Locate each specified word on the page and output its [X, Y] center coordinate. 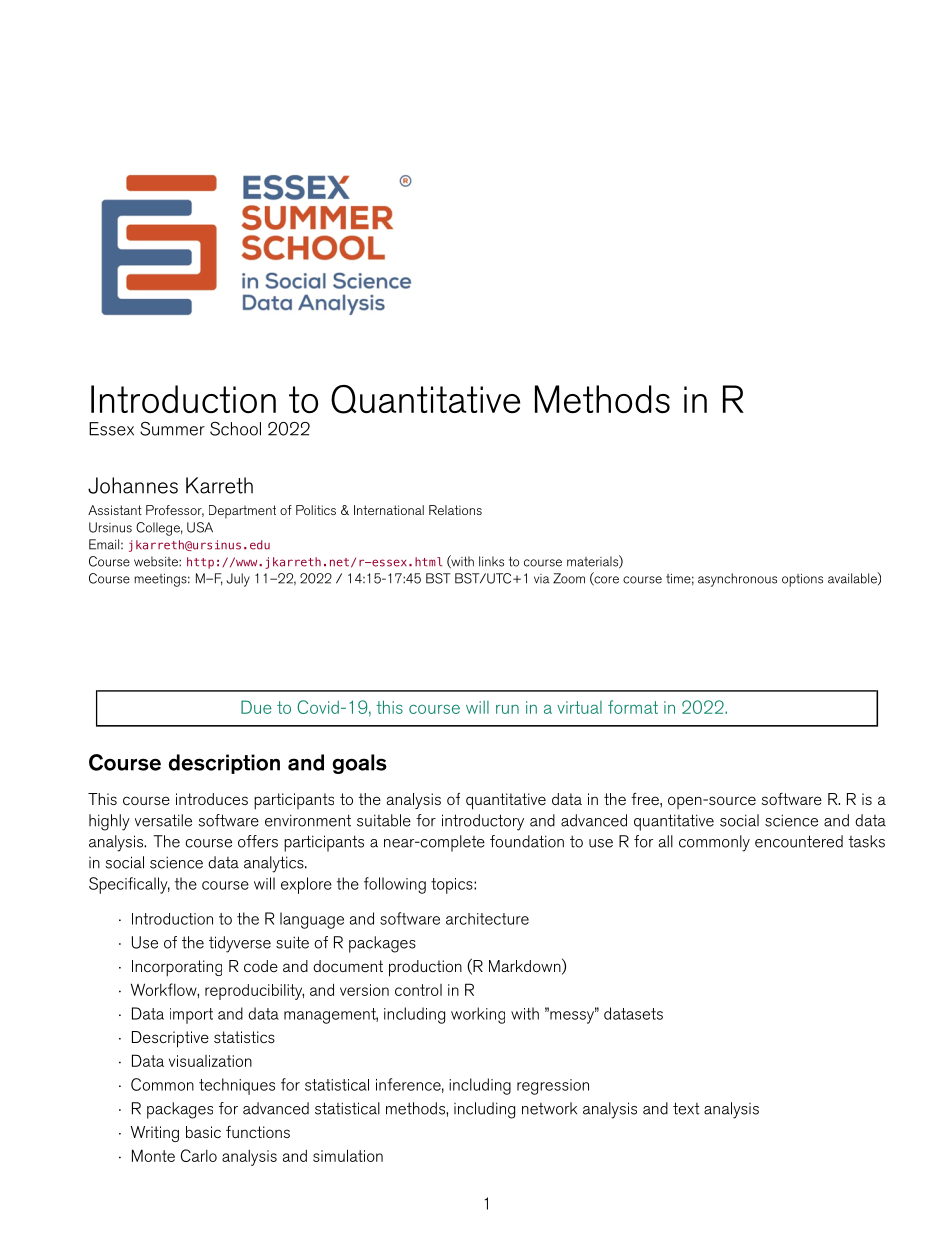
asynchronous [737, 580]
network [549, 1108]
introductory [483, 822]
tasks [866, 841]
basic [203, 1132]
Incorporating [177, 968]
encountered [799, 841]
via [541, 579]
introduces [212, 799]
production [425, 968]
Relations [455, 510]
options [802, 580]
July [238, 580]
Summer [172, 429]
